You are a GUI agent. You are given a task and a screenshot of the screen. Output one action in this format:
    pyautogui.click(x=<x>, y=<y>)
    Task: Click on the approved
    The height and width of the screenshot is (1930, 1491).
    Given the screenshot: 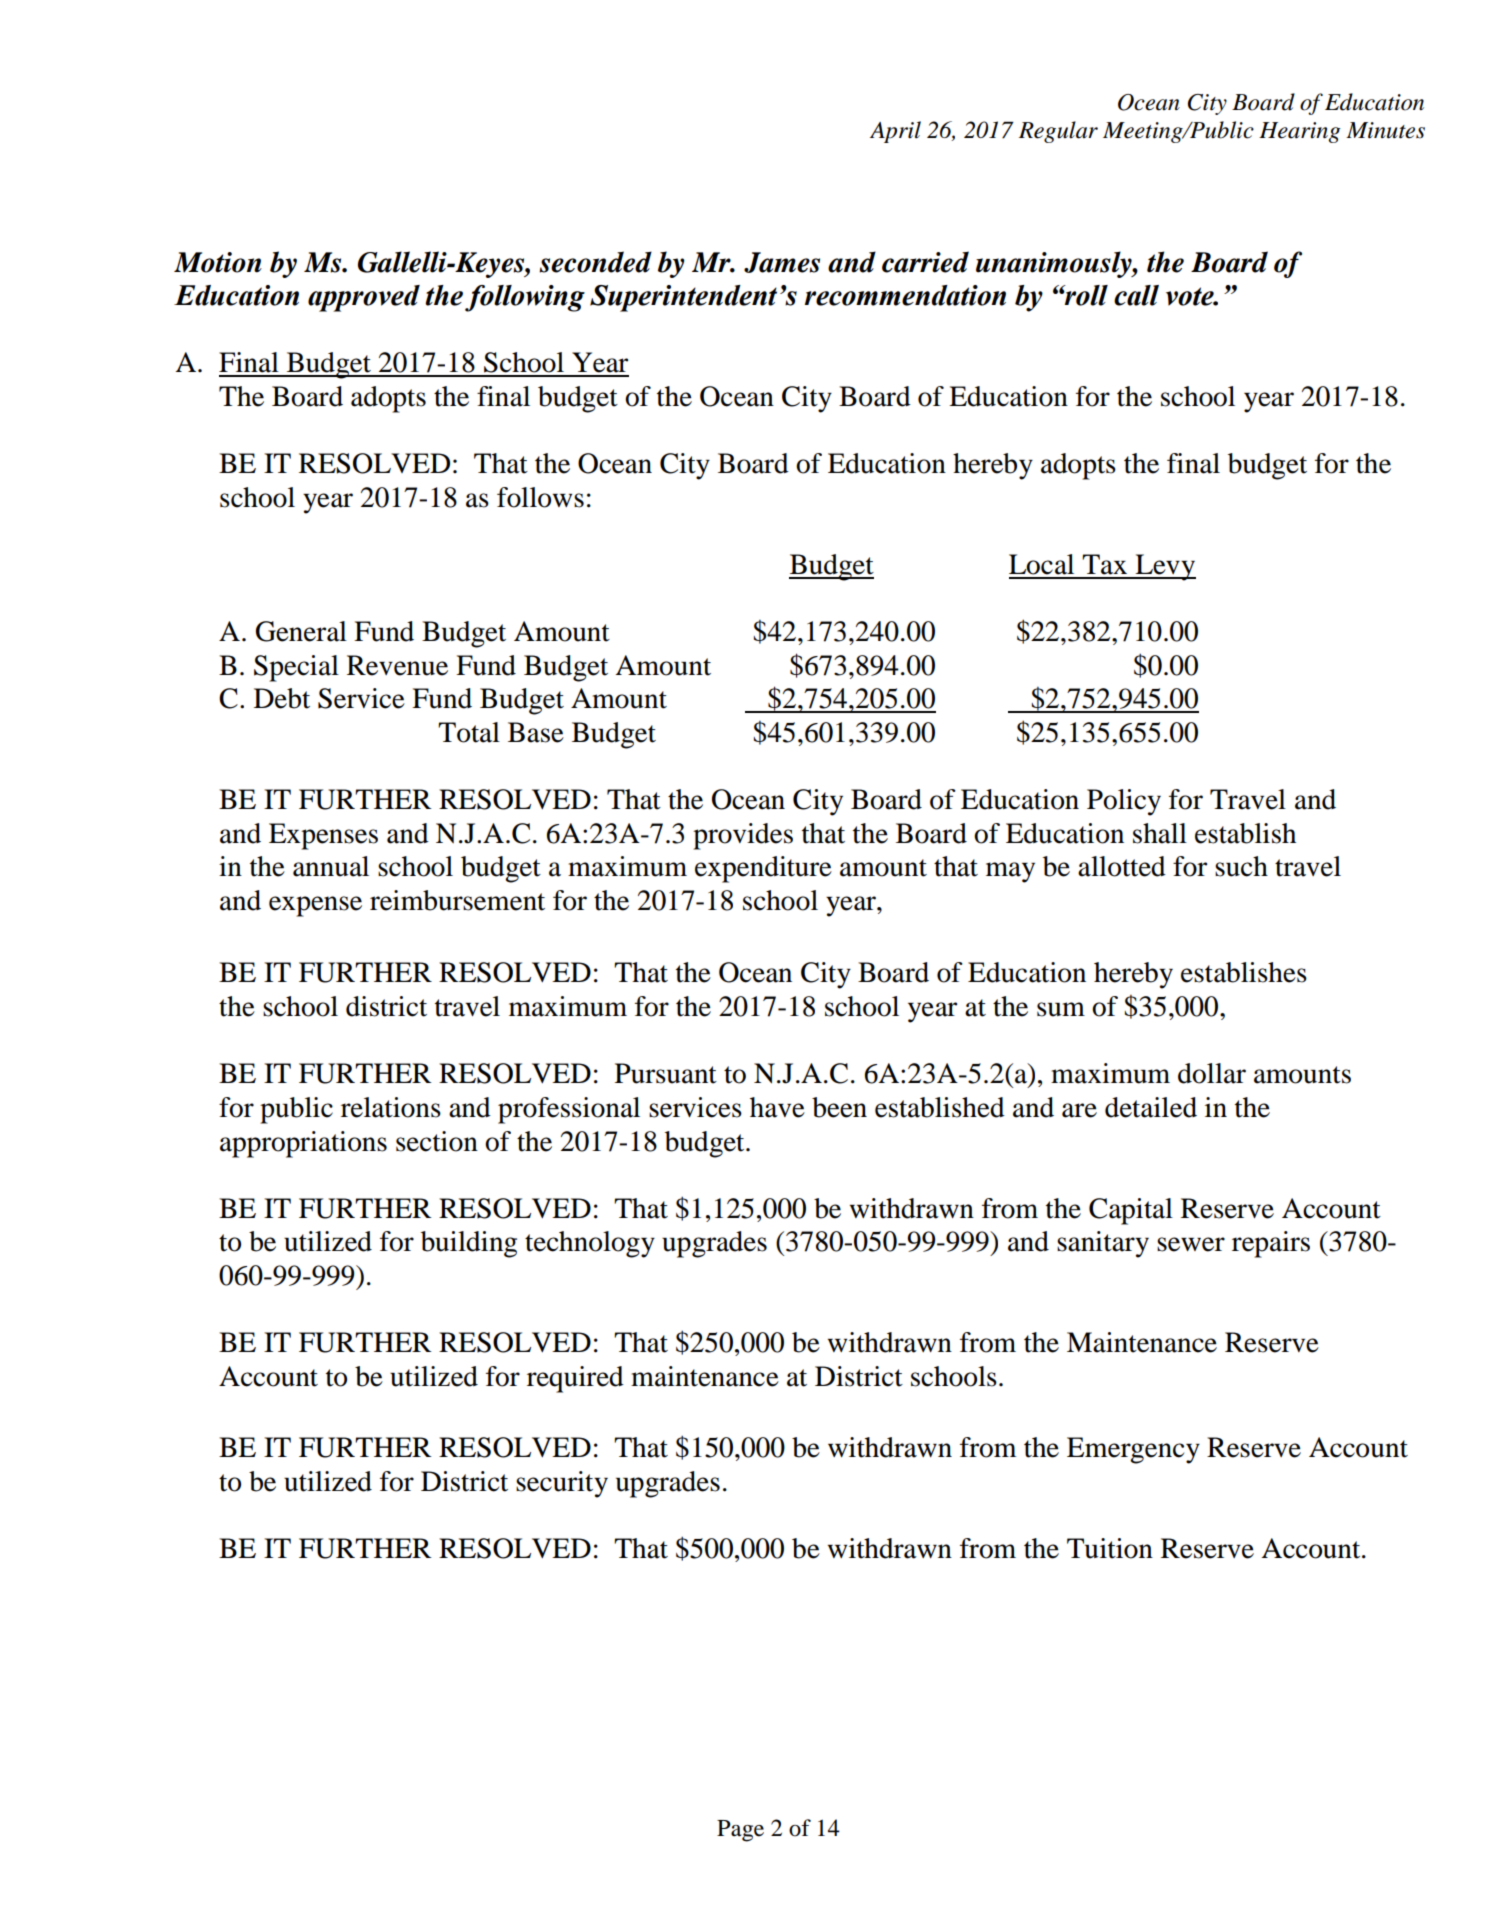 What is the action you would take?
    pyautogui.click(x=364, y=298)
